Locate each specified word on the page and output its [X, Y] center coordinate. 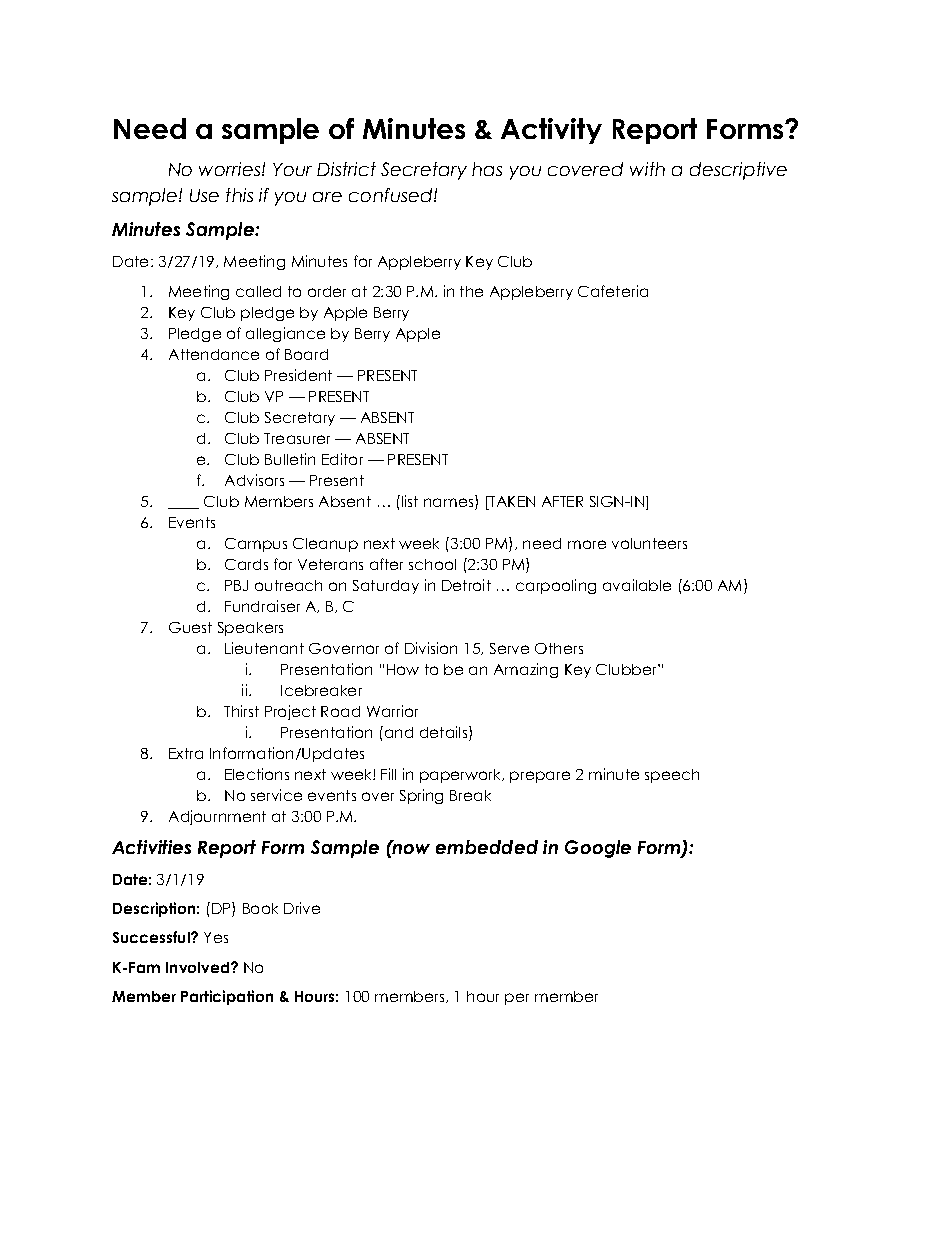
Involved [197, 967]
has [487, 169]
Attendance [214, 354]
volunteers [649, 543]
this [239, 195]
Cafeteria [613, 291]
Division [431, 648]
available [637, 585]
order [327, 291]
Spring [421, 796]
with [647, 169]
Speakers [250, 629]
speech [672, 776]
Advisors [254, 480]
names [448, 502]
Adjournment [217, 817]
